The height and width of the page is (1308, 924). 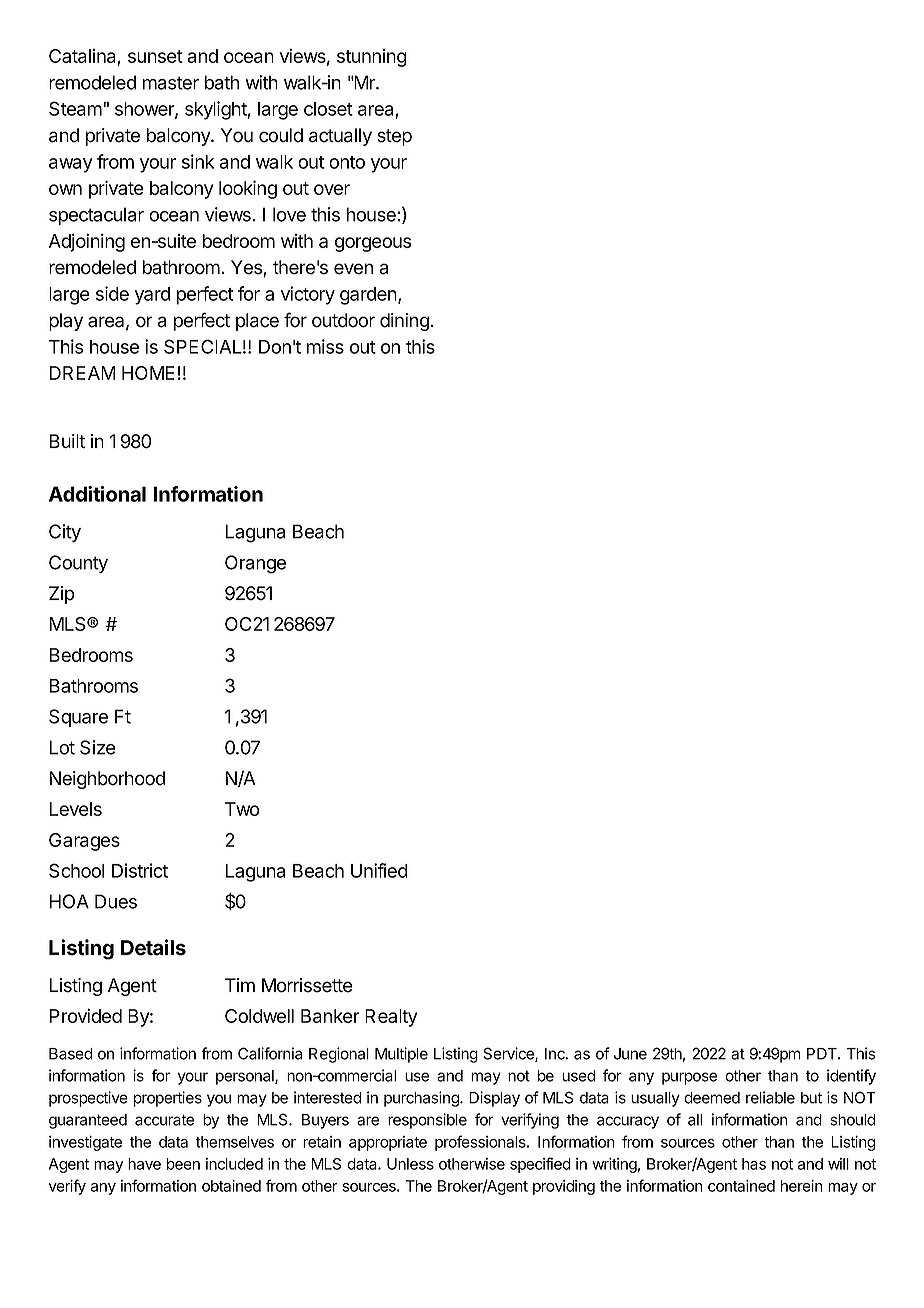 What do you see at coordinates (369, 296) in the page?
I see `garden` at bounding box center [369, 296].
